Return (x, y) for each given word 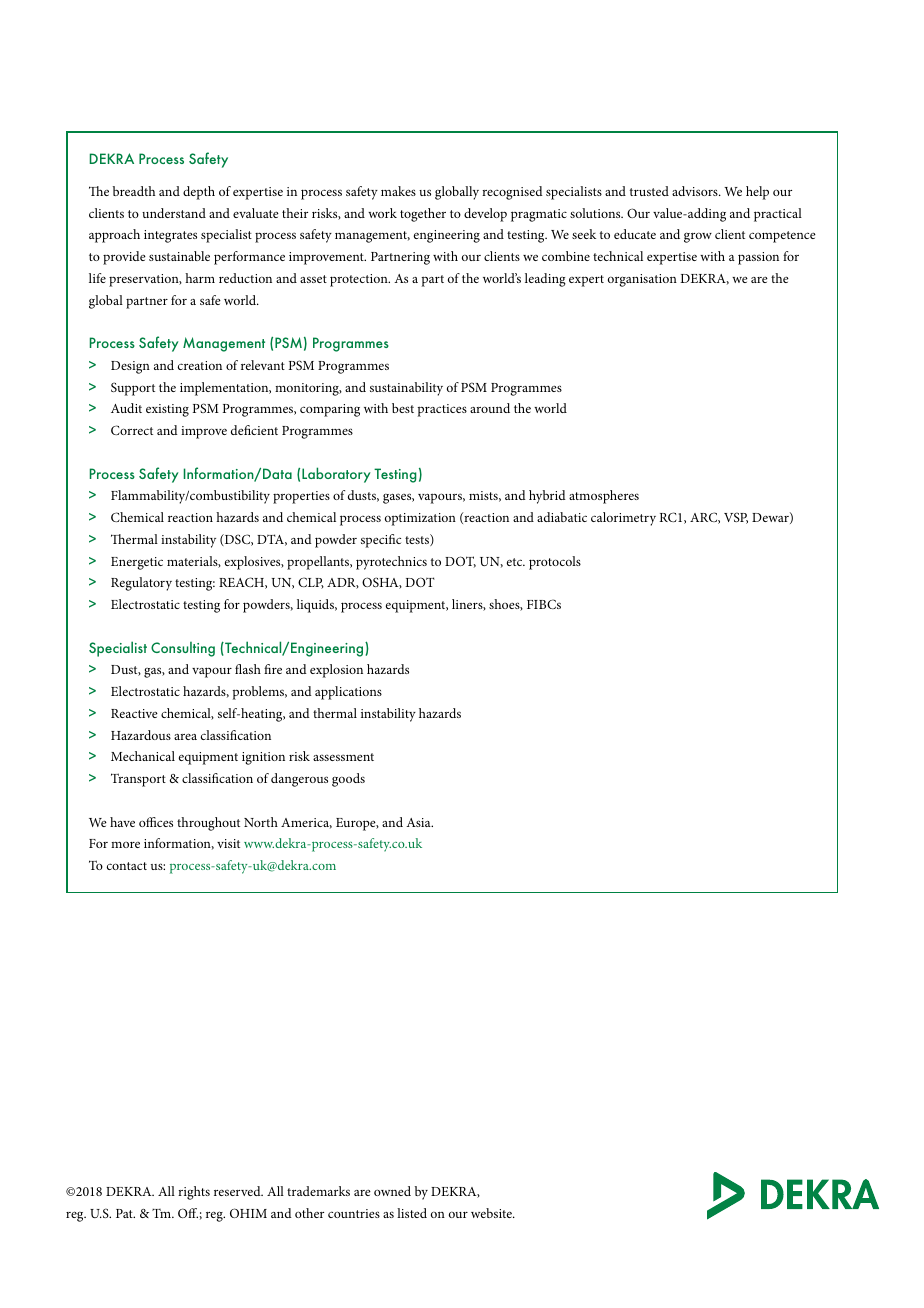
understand (174, 213)
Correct (132, 430)
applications (348, 693)
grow (698, 237)
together (423, 215)
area (185, 736)
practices (442, 410)
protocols (555, 563)
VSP (736, 518)
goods (348, 780)
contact (127, 866)
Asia (419, 822)
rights (194, 1193)
